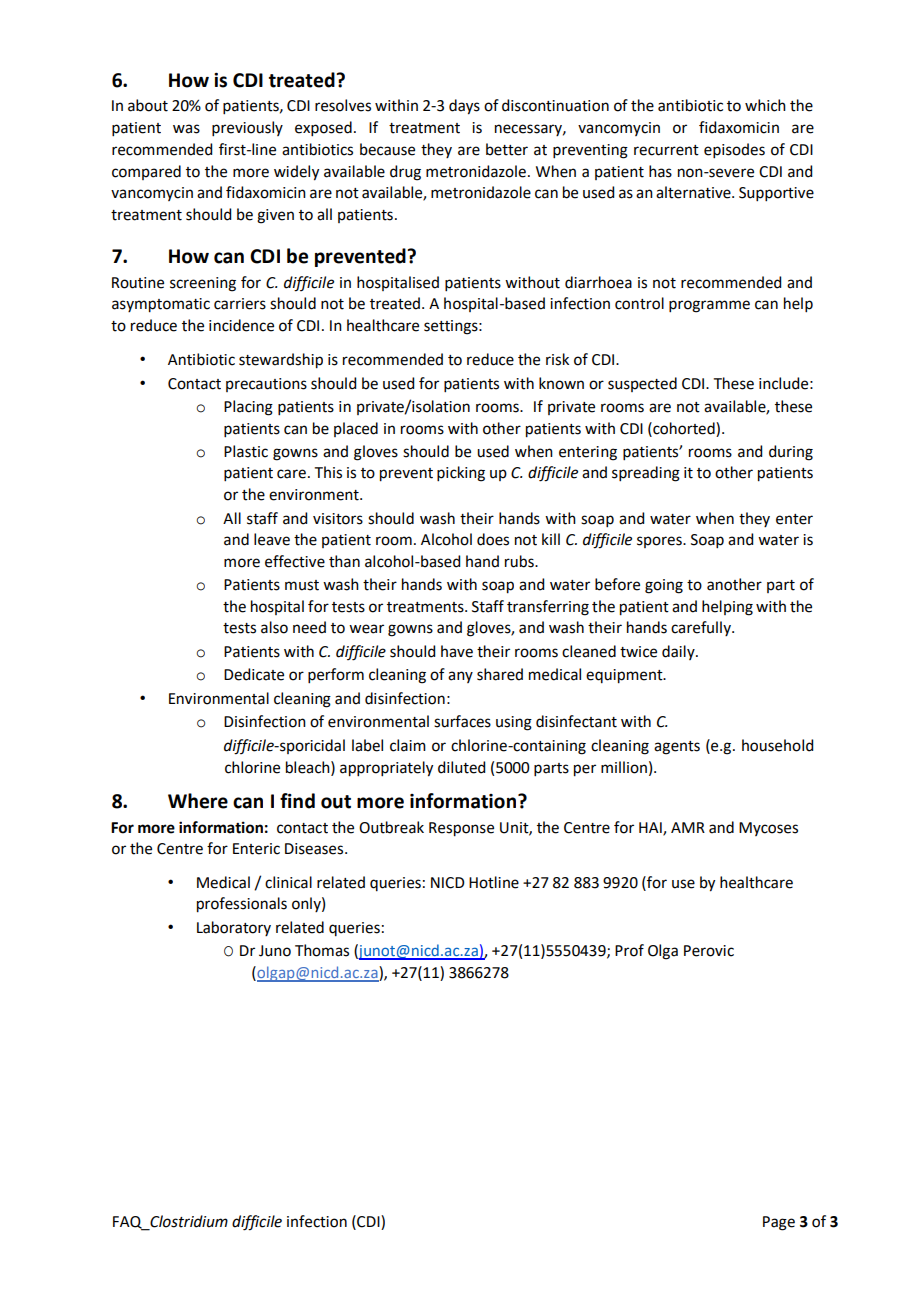 This screenshot has height=1308, width=924. Describe the element at coordinates (254, 674) in the screenshot. I see `Dedicate` at that location.
